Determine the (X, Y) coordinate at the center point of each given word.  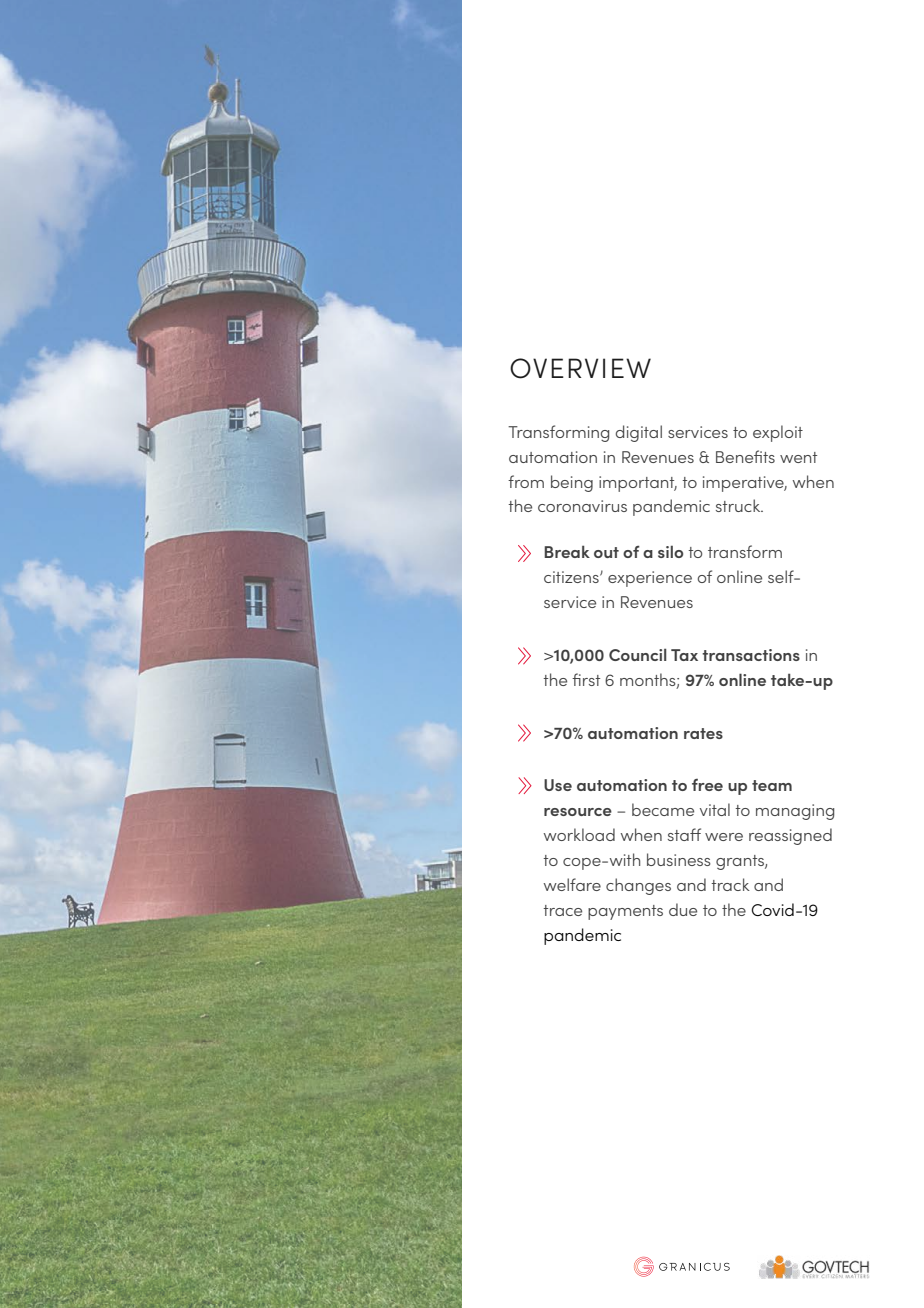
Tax (684, 655)
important (638, 484)
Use (558, 785)
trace (562, 910)
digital (639, 433)
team (772, 785)
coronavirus (582, 506)
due (683, 909)
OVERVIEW (580, 368)
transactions (751, 655)
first (586, 679)
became (663, 809)
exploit (778, 433)
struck (739, 505)
